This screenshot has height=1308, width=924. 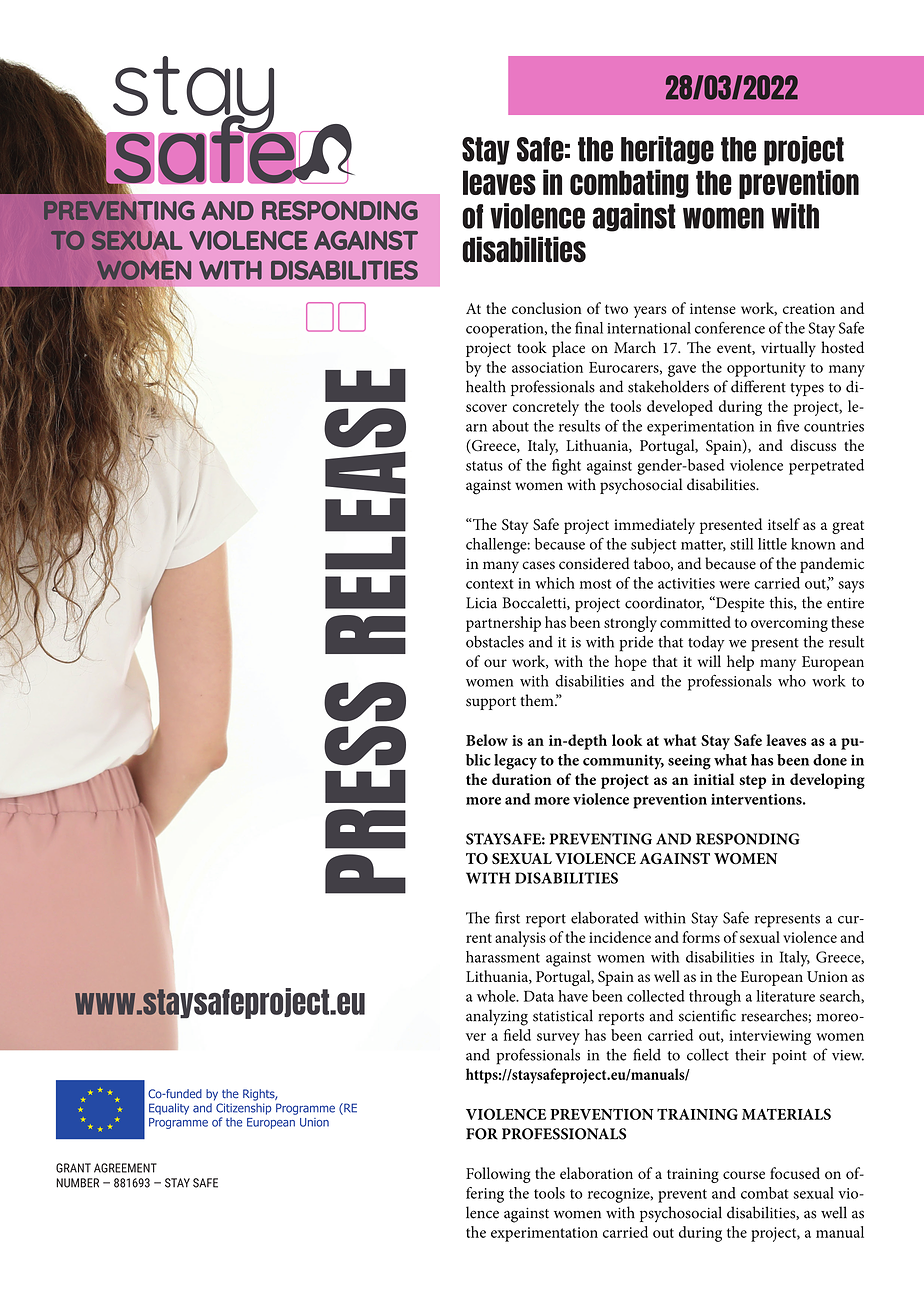 I want to click on five, so click(x=788, y=425).
